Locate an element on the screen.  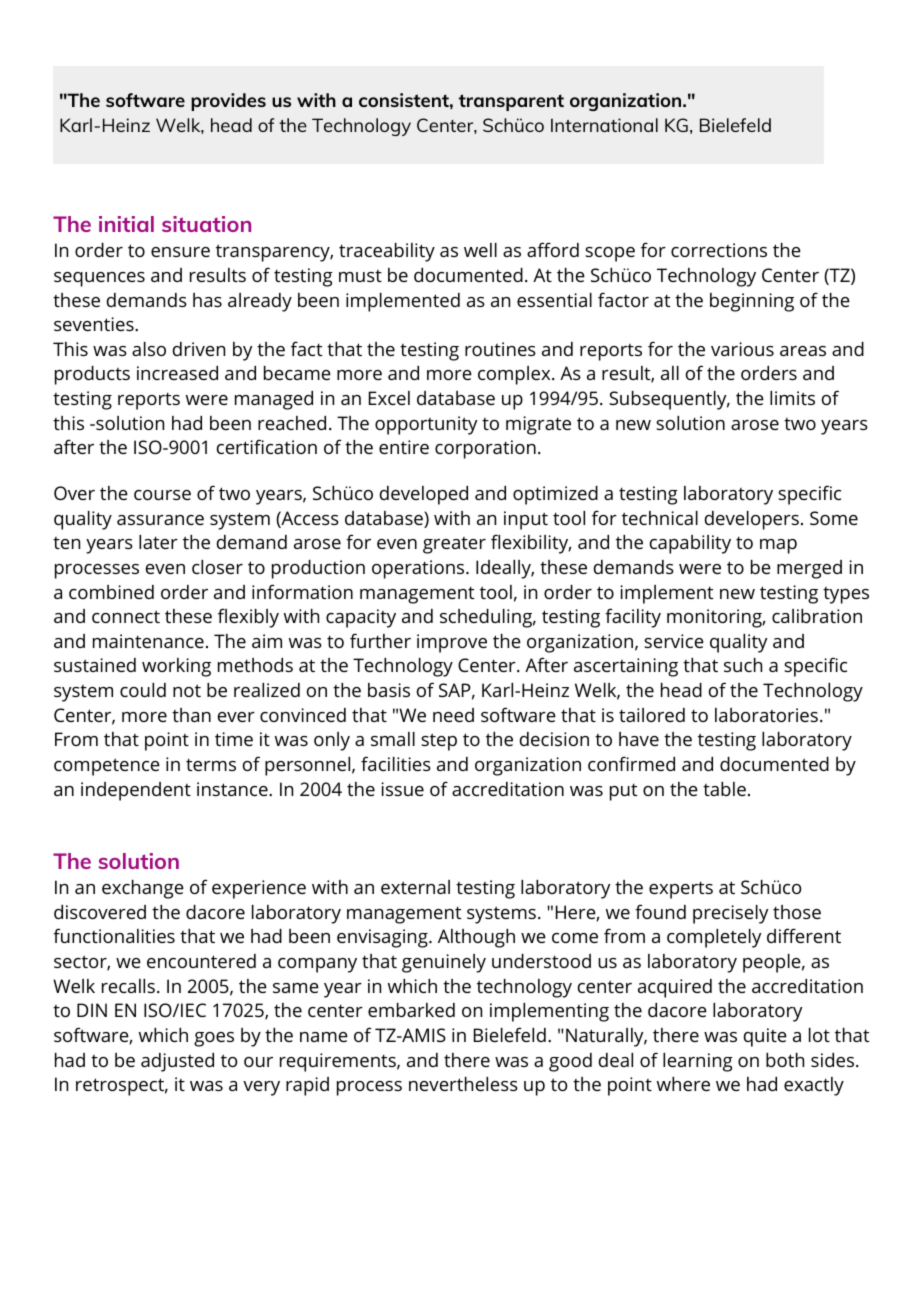
International is located at coordinates (604, 125).
